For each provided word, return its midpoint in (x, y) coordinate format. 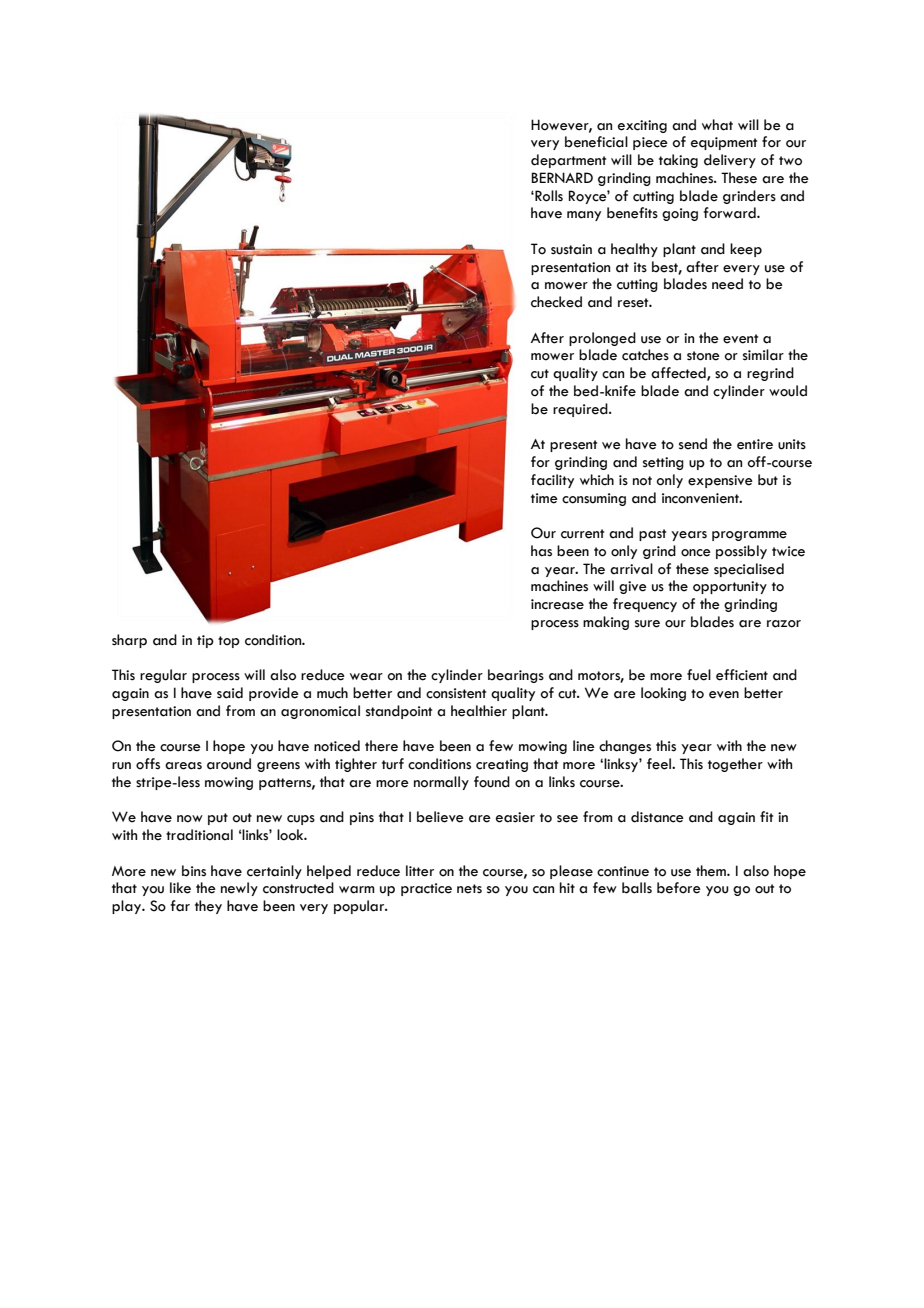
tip (205, 641)
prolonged (602, 339)
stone (703, 356)
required (581, 410)
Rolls (548, 196)
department (568, 161)
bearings (516, 676)
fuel (699, 675)
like (180, 888)
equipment (724, 143)
